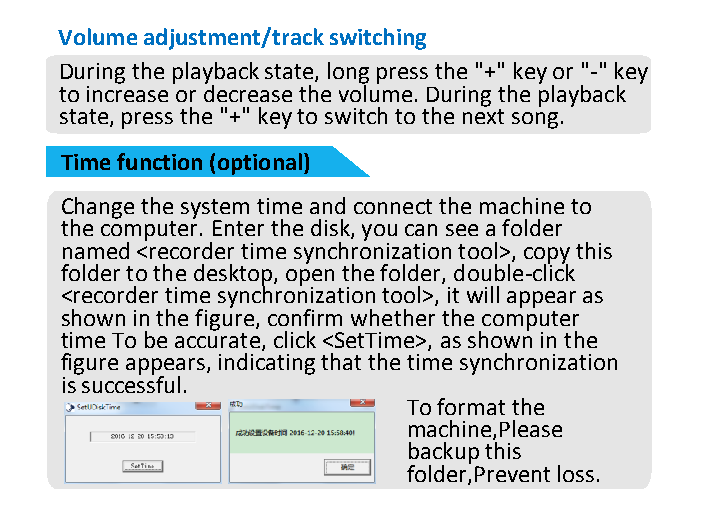 The image size is (718, 514). I want to click on confirm, so click(305, 317).
